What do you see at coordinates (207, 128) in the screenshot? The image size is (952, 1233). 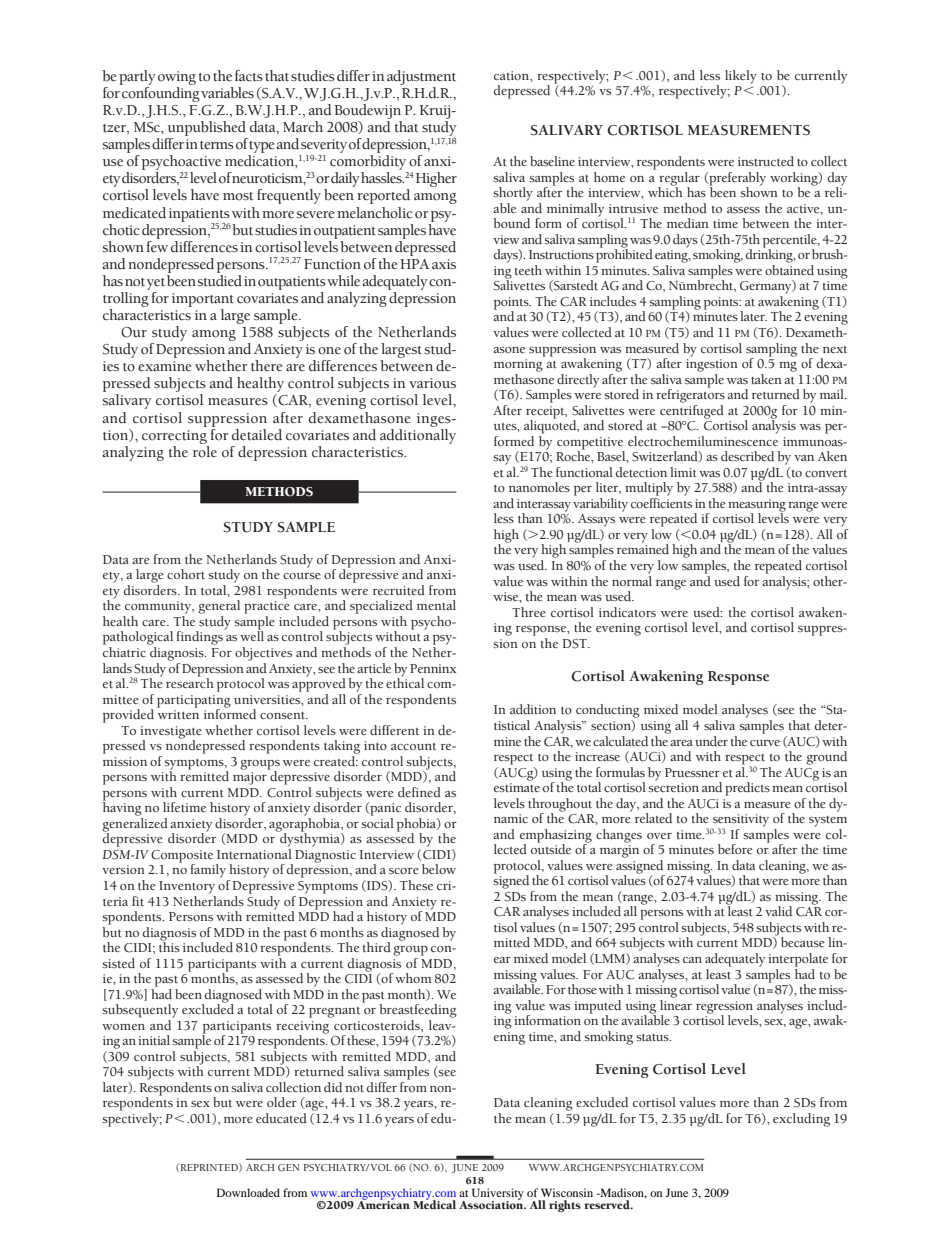 I see `unpublished` at bounding box center [207, 128].
